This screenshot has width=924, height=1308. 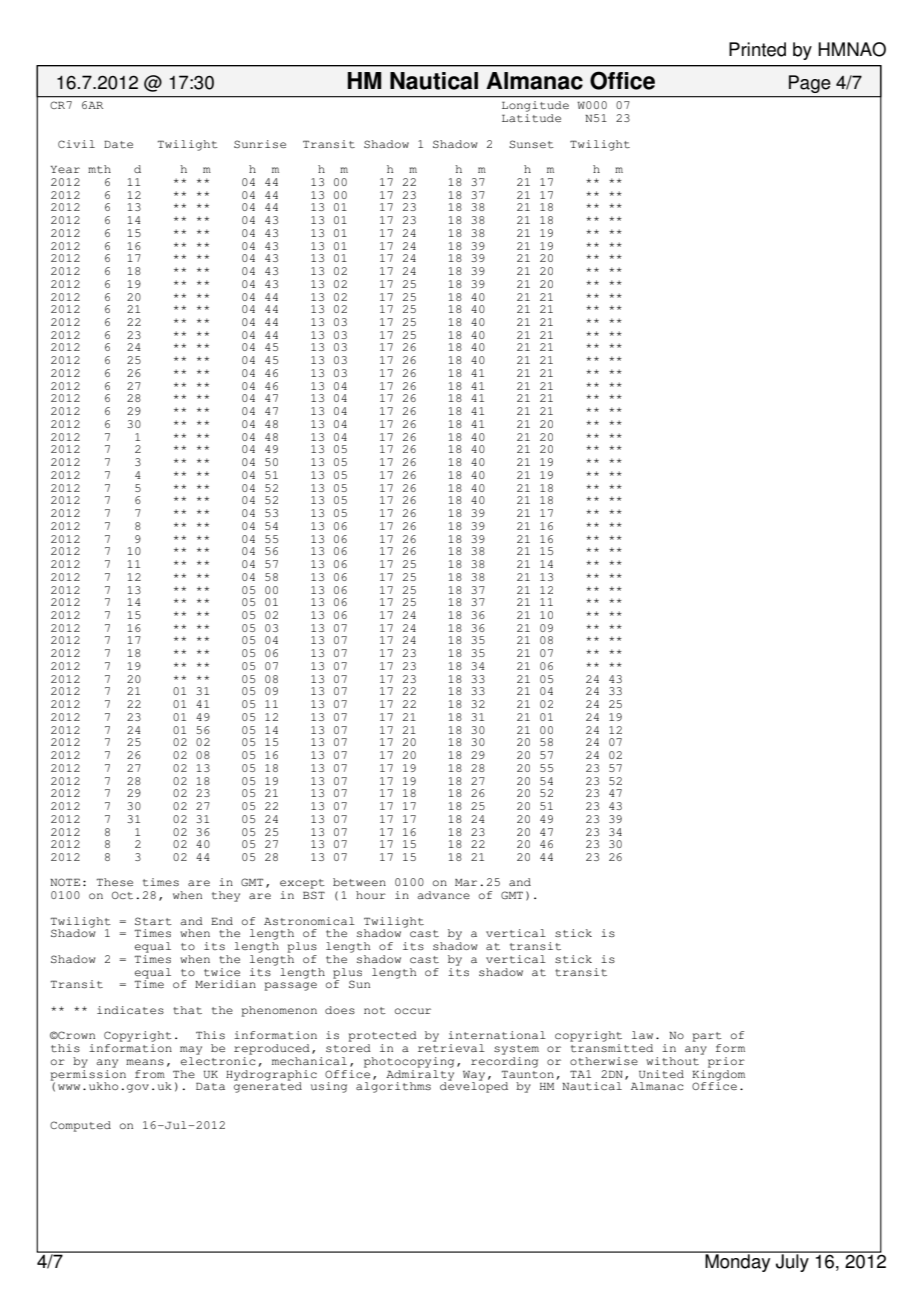 What do you see at coordinates (80, 1126) in the screenshot?
I see `Computed` at bounding box center [80, 1126].
